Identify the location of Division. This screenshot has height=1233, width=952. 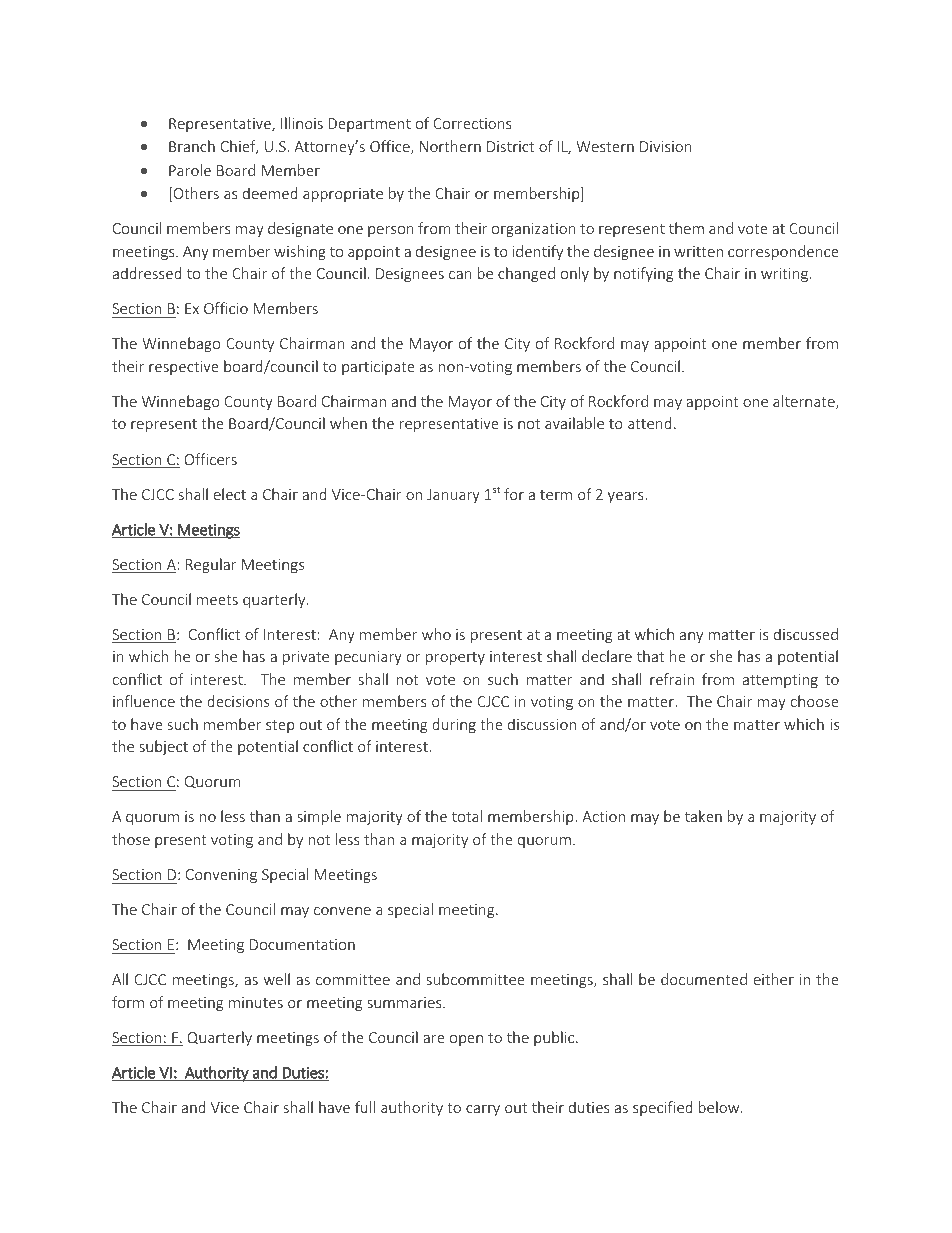
(666, 146).
